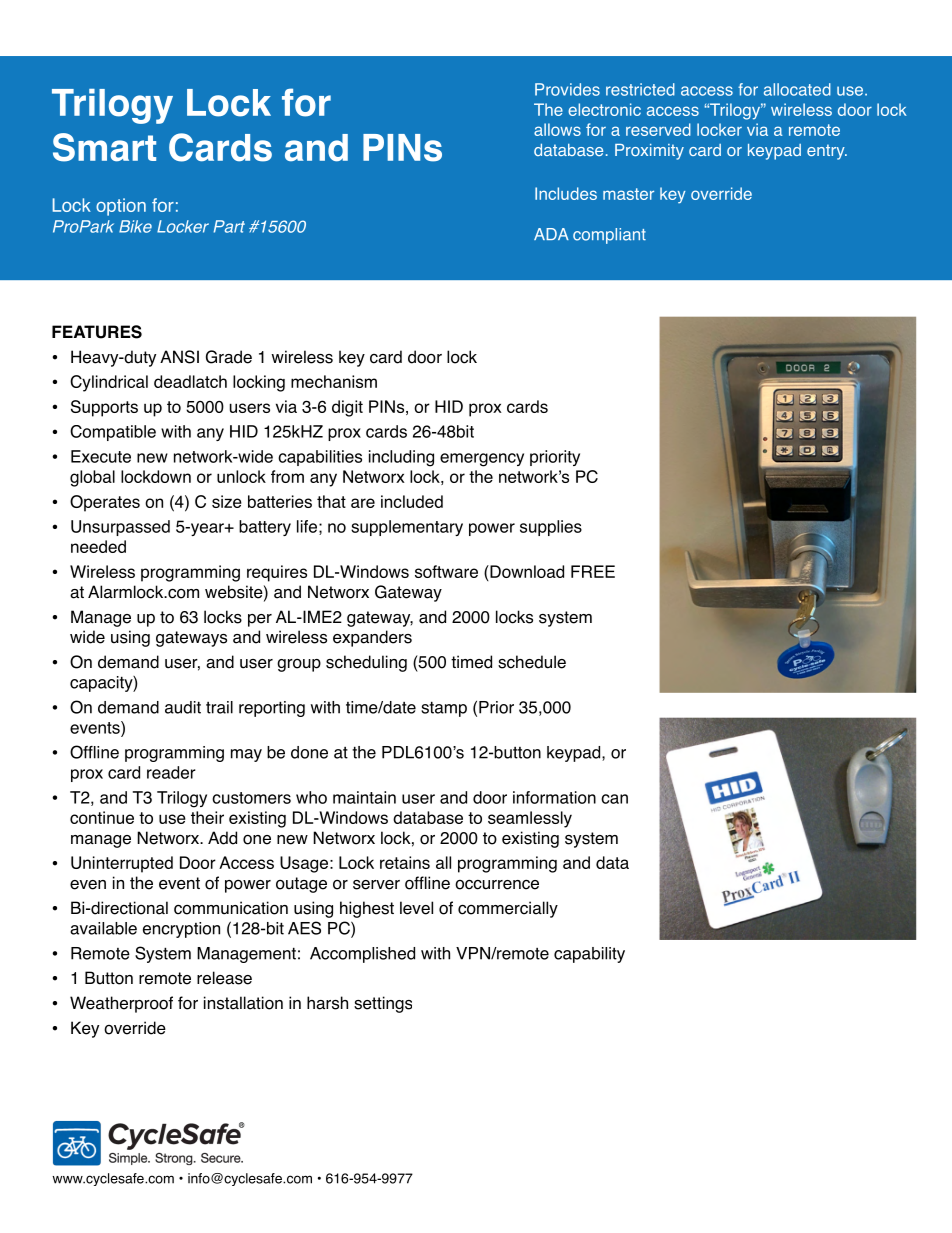  Describe the element at coordinates (557, 129) in the screenshot. I see `allows` at that location.
